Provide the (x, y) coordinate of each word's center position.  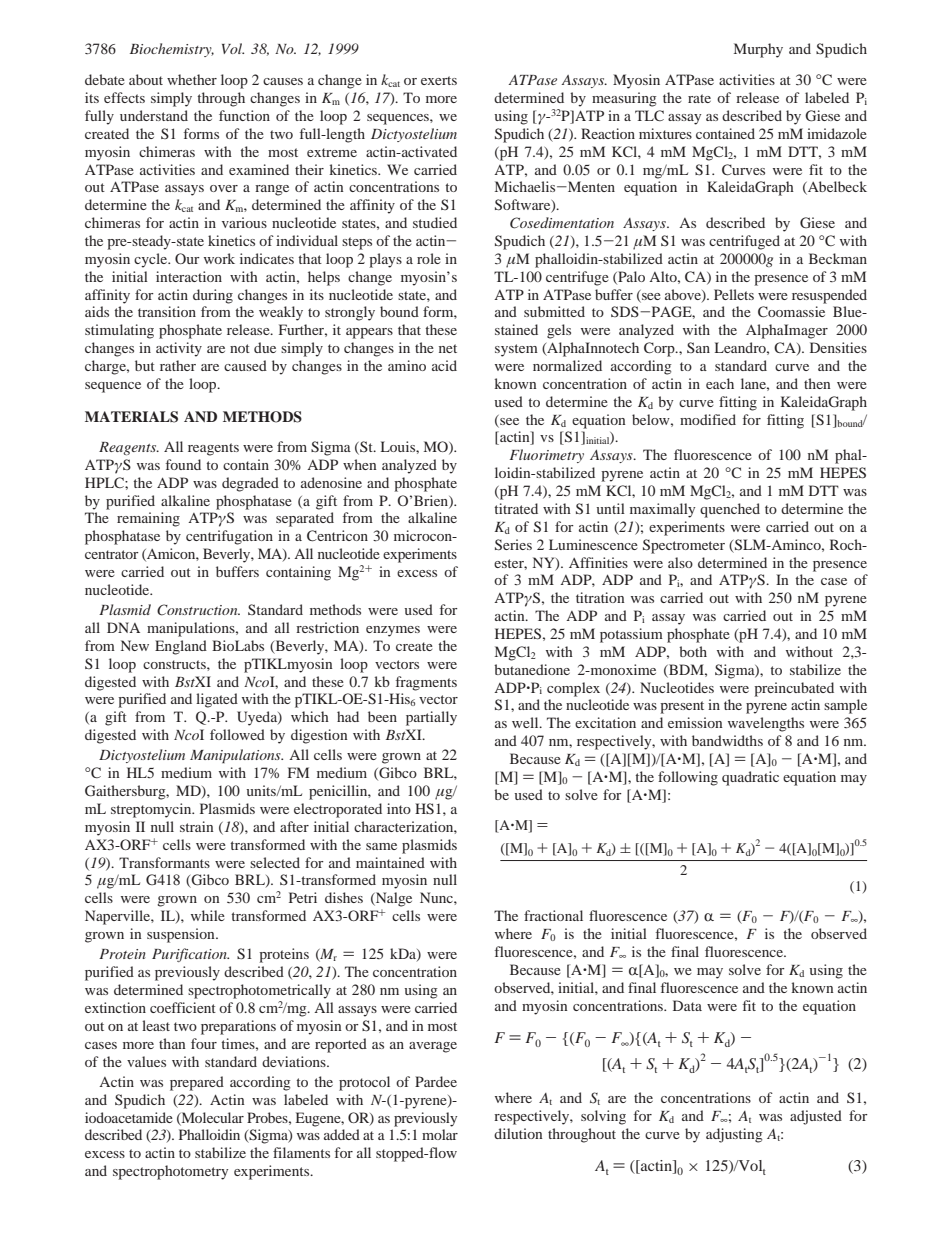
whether (192, 79)
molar (440, 1134)
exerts (439, 80)
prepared (197, 1083)
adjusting (734, 1135)
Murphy (758, 50)
